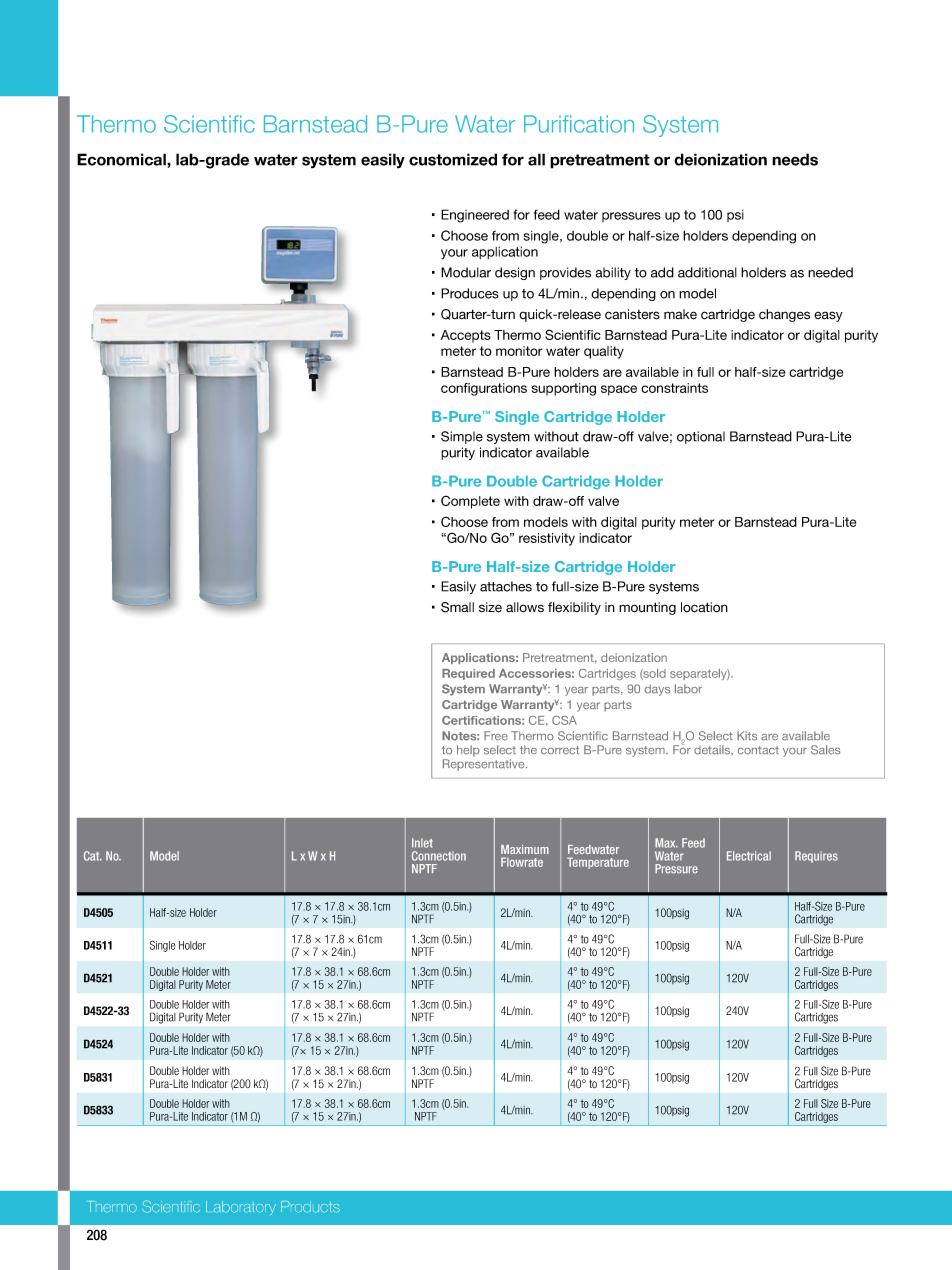 The image size is (952, 1270). What do you see at coordinates (747, 736) in the page?
I see `Kits` at bounding box center [747, 736].
